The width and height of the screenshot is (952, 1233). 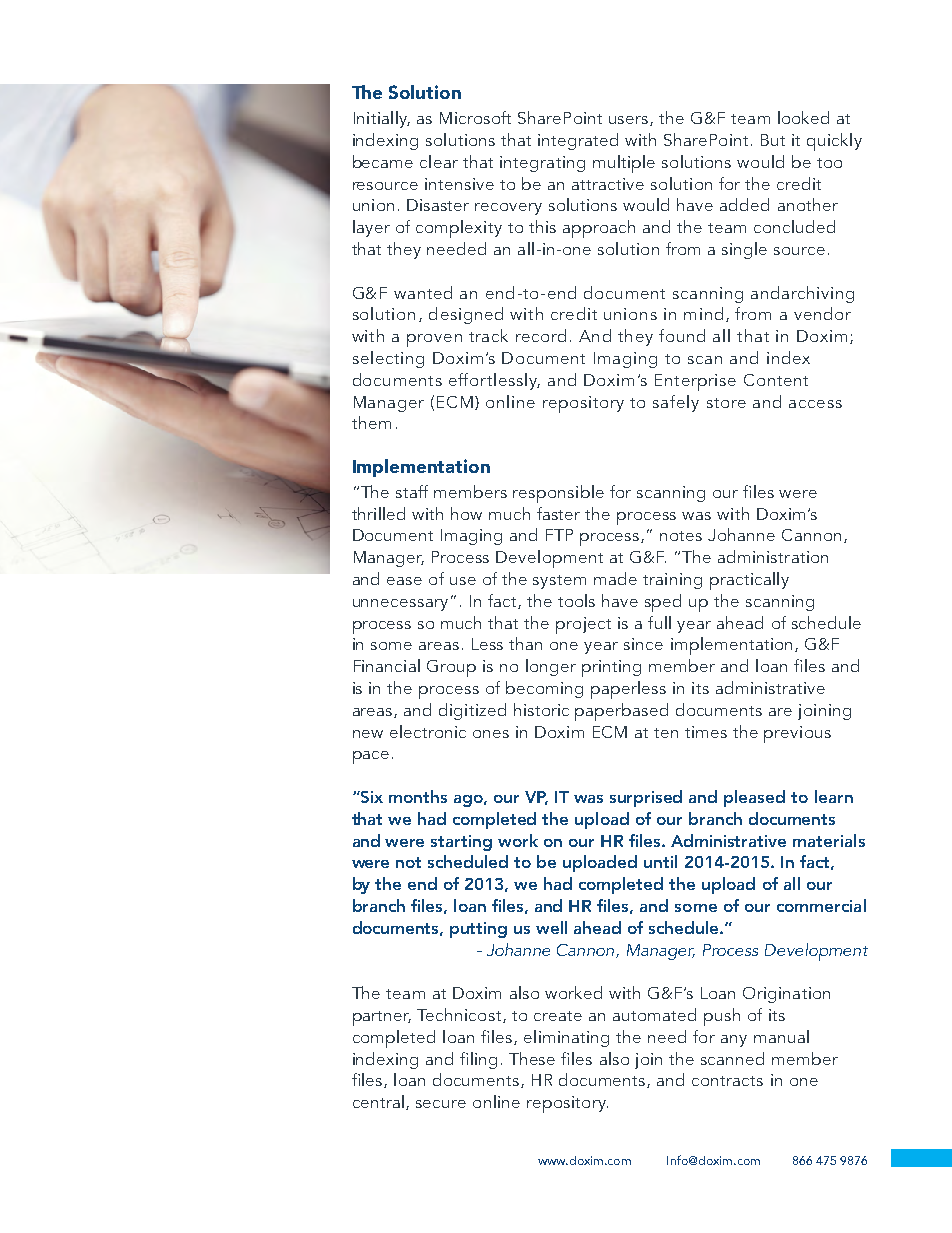 I want to click on practically, so click(x=749, y=581).
